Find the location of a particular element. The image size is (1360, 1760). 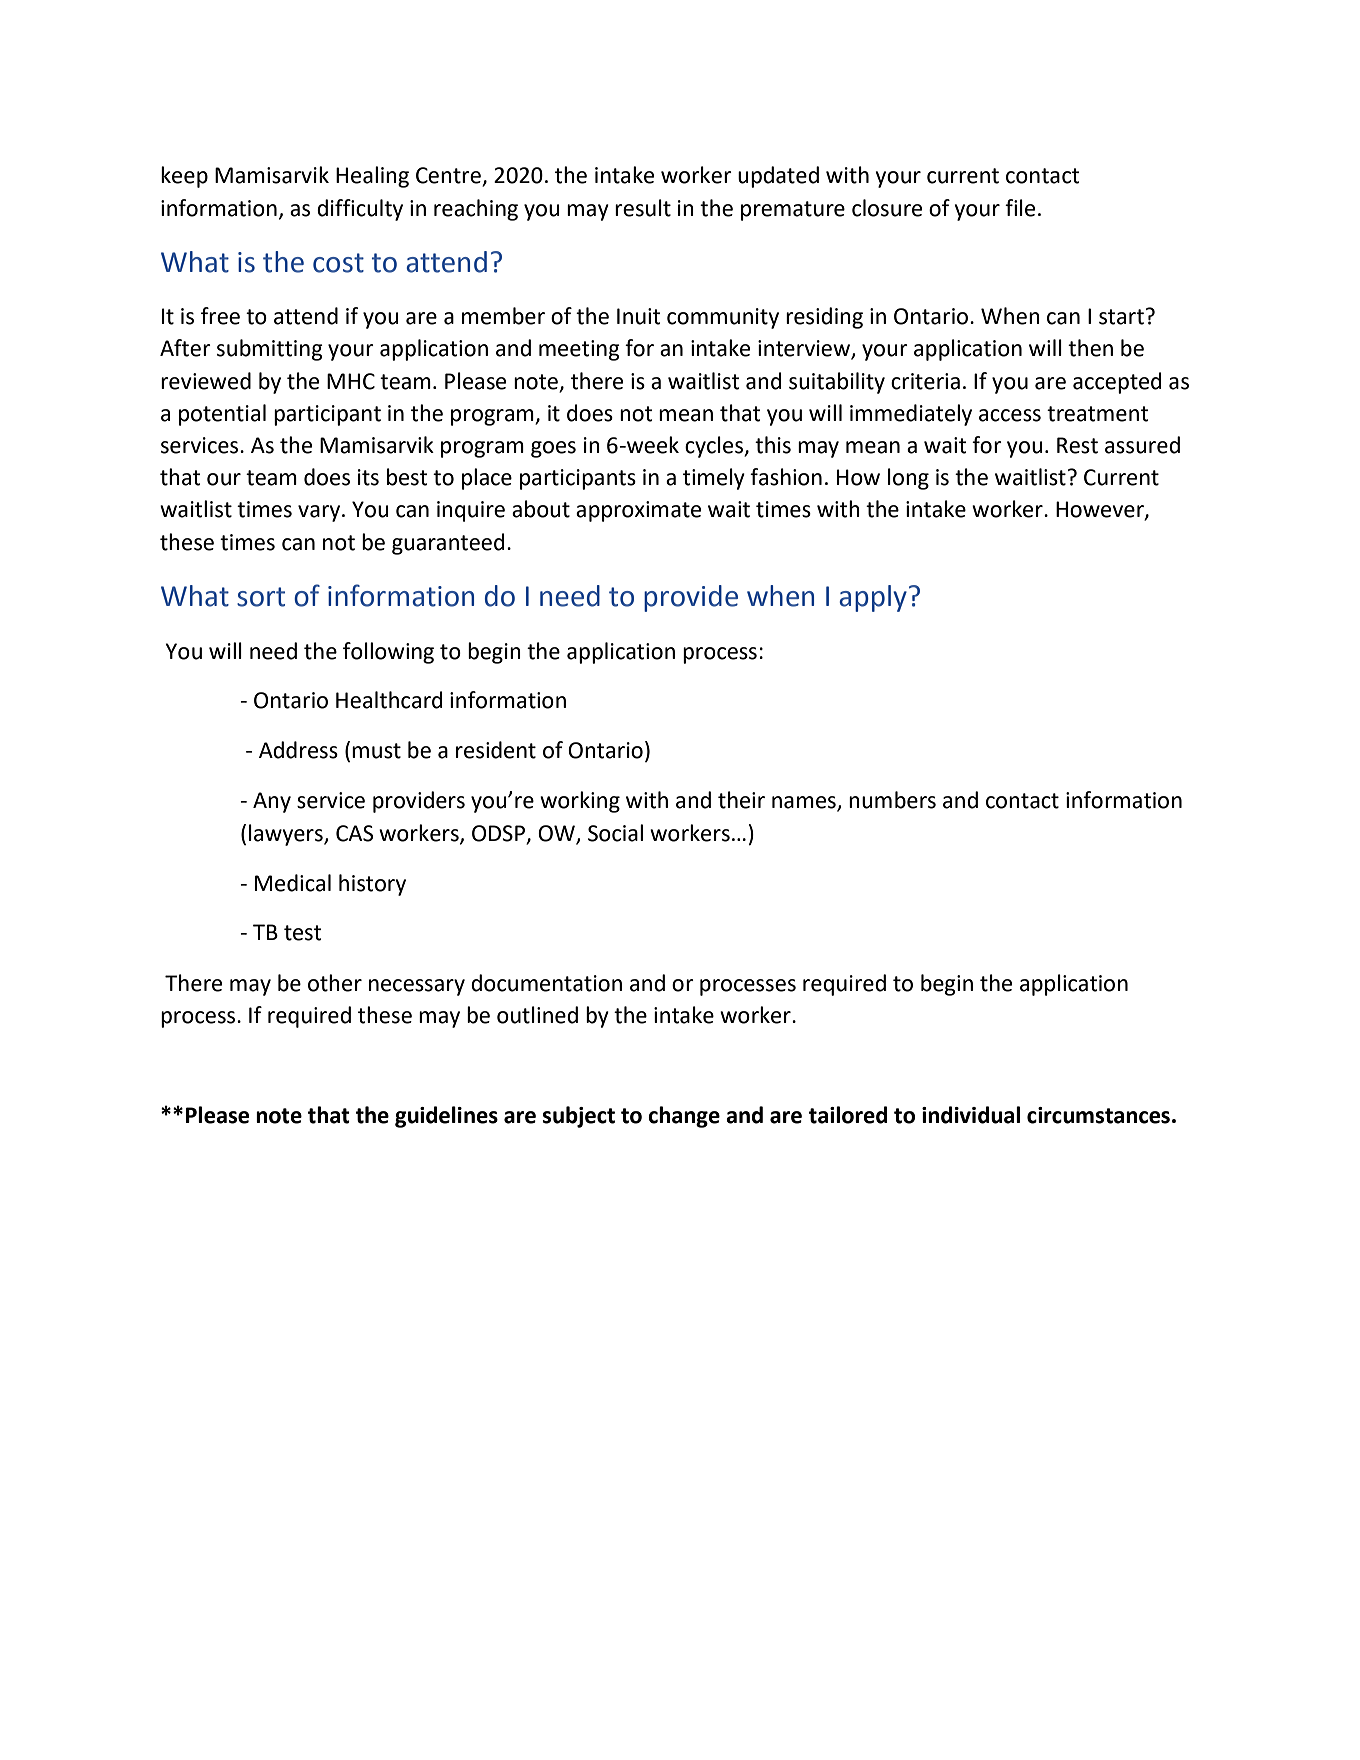

change is located at coordinates (684, 1117).
